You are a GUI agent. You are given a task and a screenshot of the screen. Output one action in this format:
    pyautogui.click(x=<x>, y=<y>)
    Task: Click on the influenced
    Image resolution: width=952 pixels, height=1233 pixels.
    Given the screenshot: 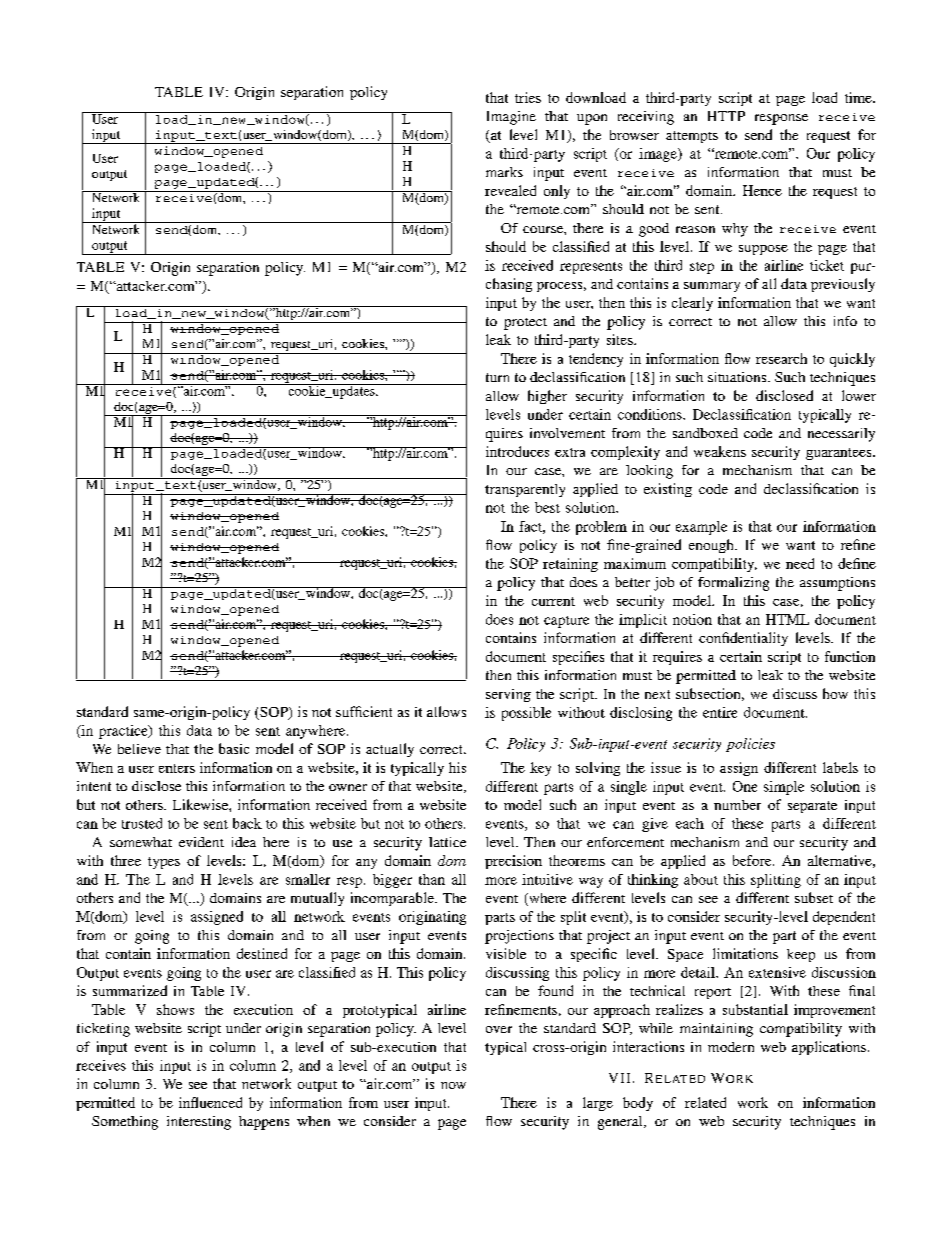 What is the action you would take?
    pyautogui.click(x=210, y=1102)
